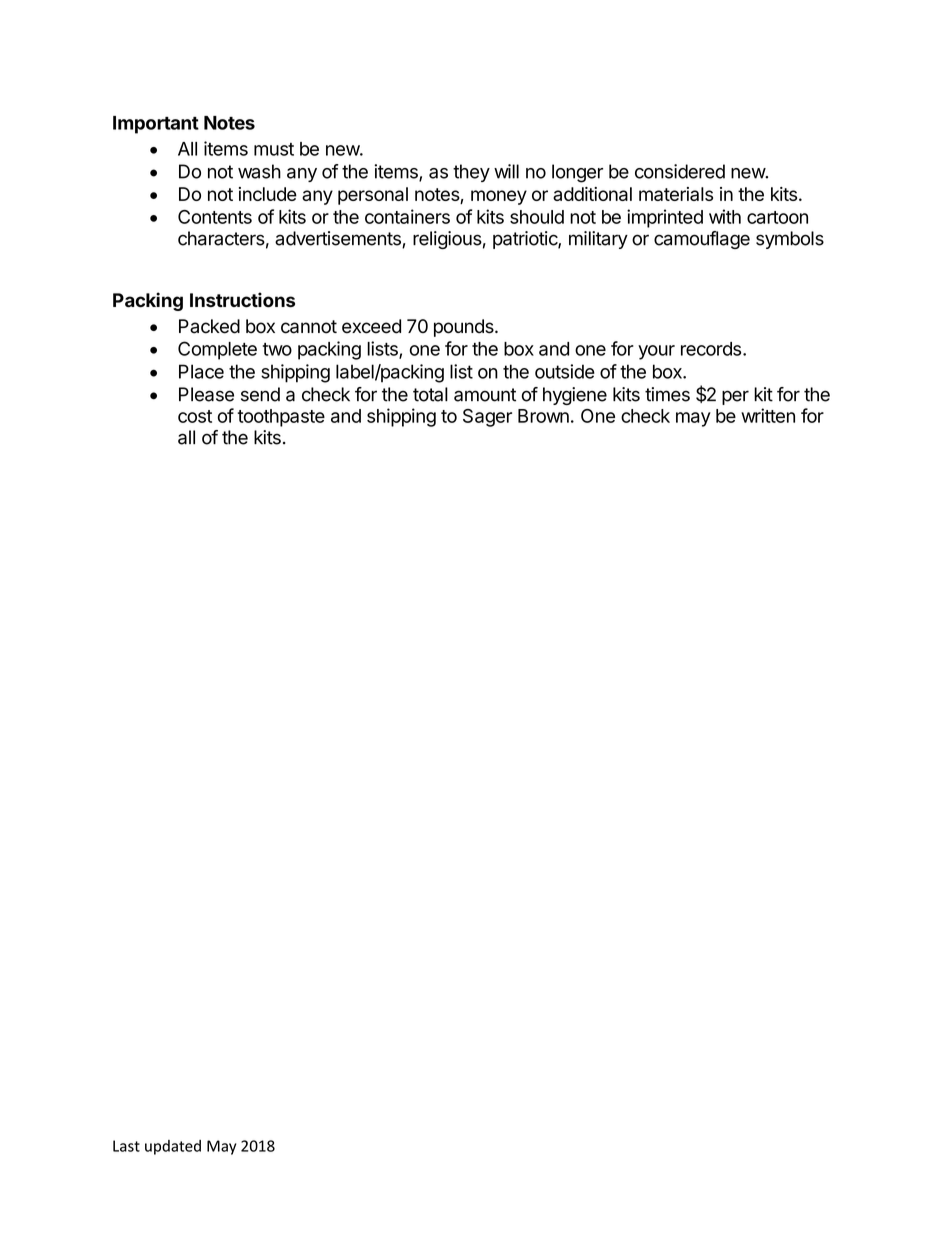 This page has width=952, height=1233. I want to click on times, so click(667, 394).
